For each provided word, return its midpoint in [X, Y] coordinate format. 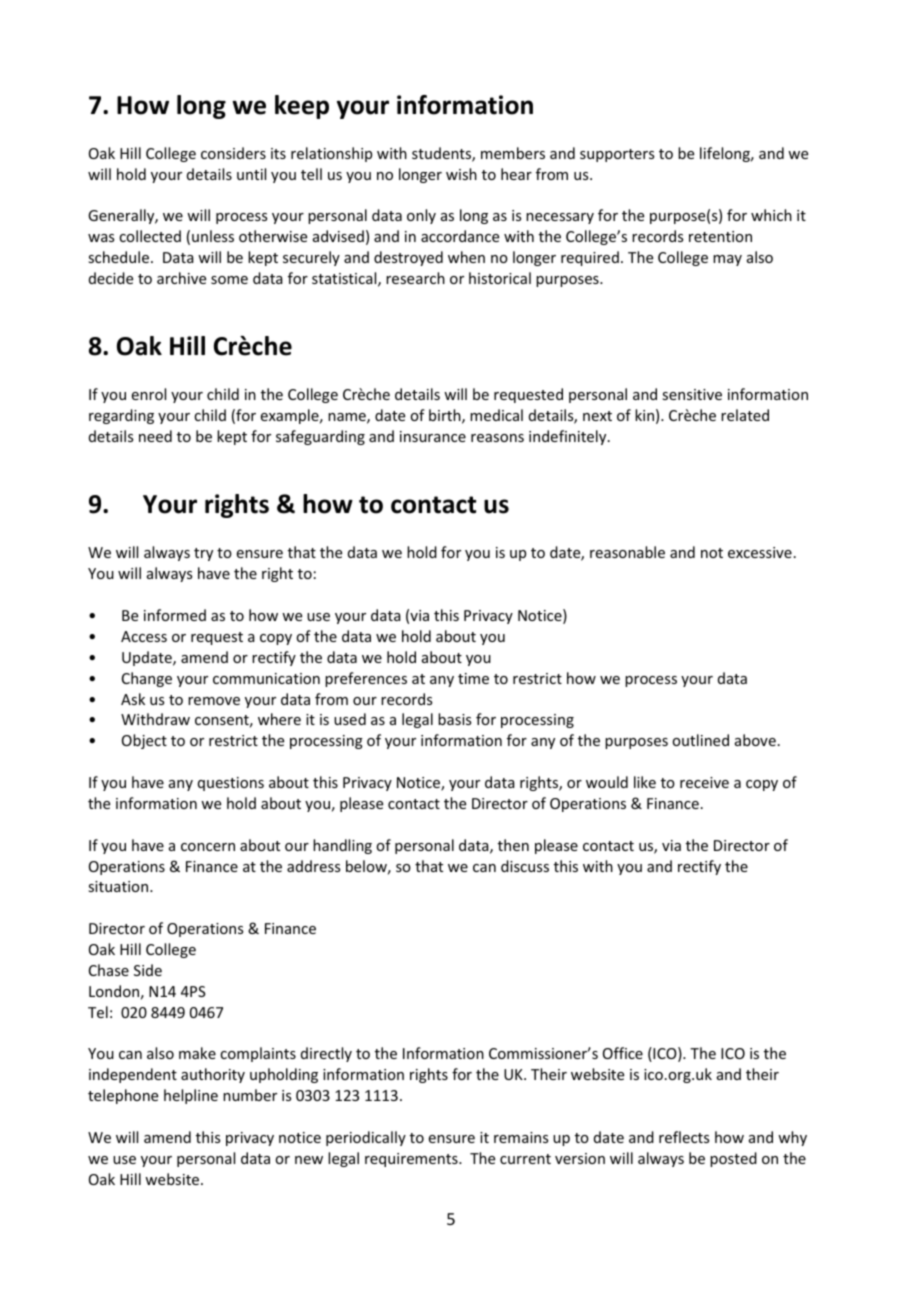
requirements [412, 1160]
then [513, 845]
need [155, 436]
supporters [617, 155]
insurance [433, 436]
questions [231, 784]
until [251, 174]
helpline [191, 1096]
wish [461, 174]
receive [704, 782]
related [745, 415]
